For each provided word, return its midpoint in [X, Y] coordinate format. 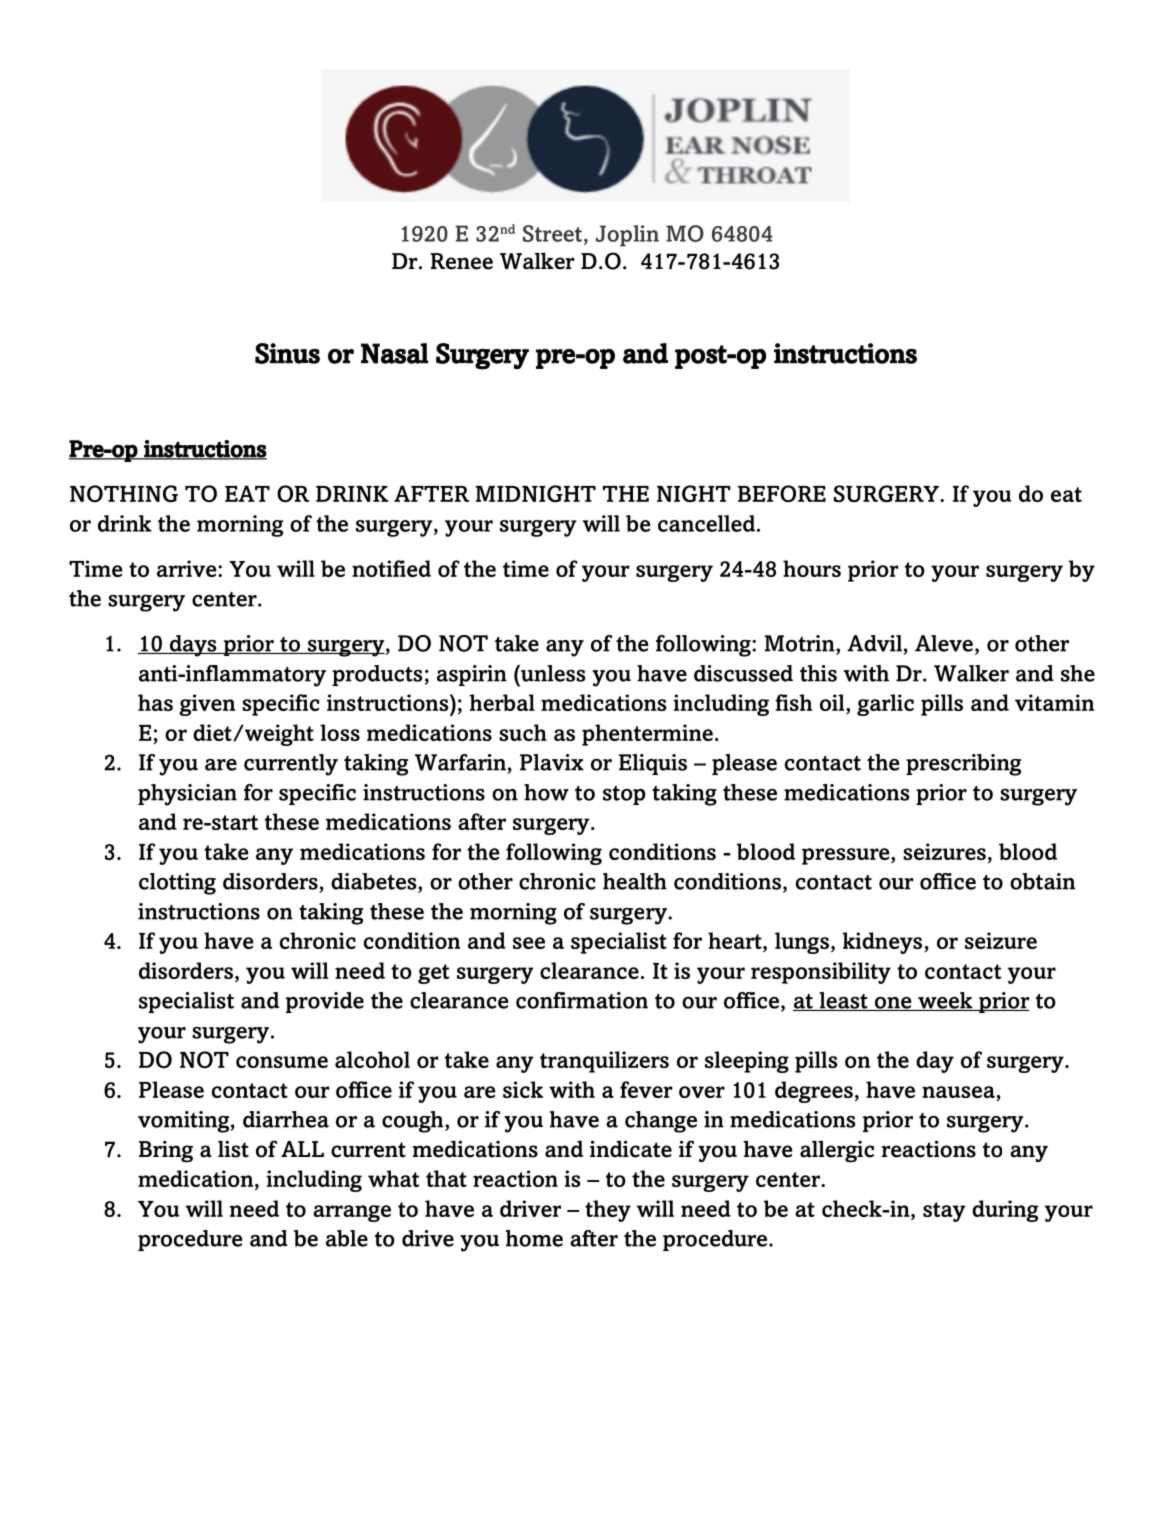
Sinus [287, 353]
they [608, 1211]
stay [944, 1212]
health [635, 881]
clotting [177, 884]
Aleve [944, 643]
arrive [188, 568]
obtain [1042, 881]
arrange [352, 1213]
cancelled [706, 523]
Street [552, 233]
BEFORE [782, 493]
